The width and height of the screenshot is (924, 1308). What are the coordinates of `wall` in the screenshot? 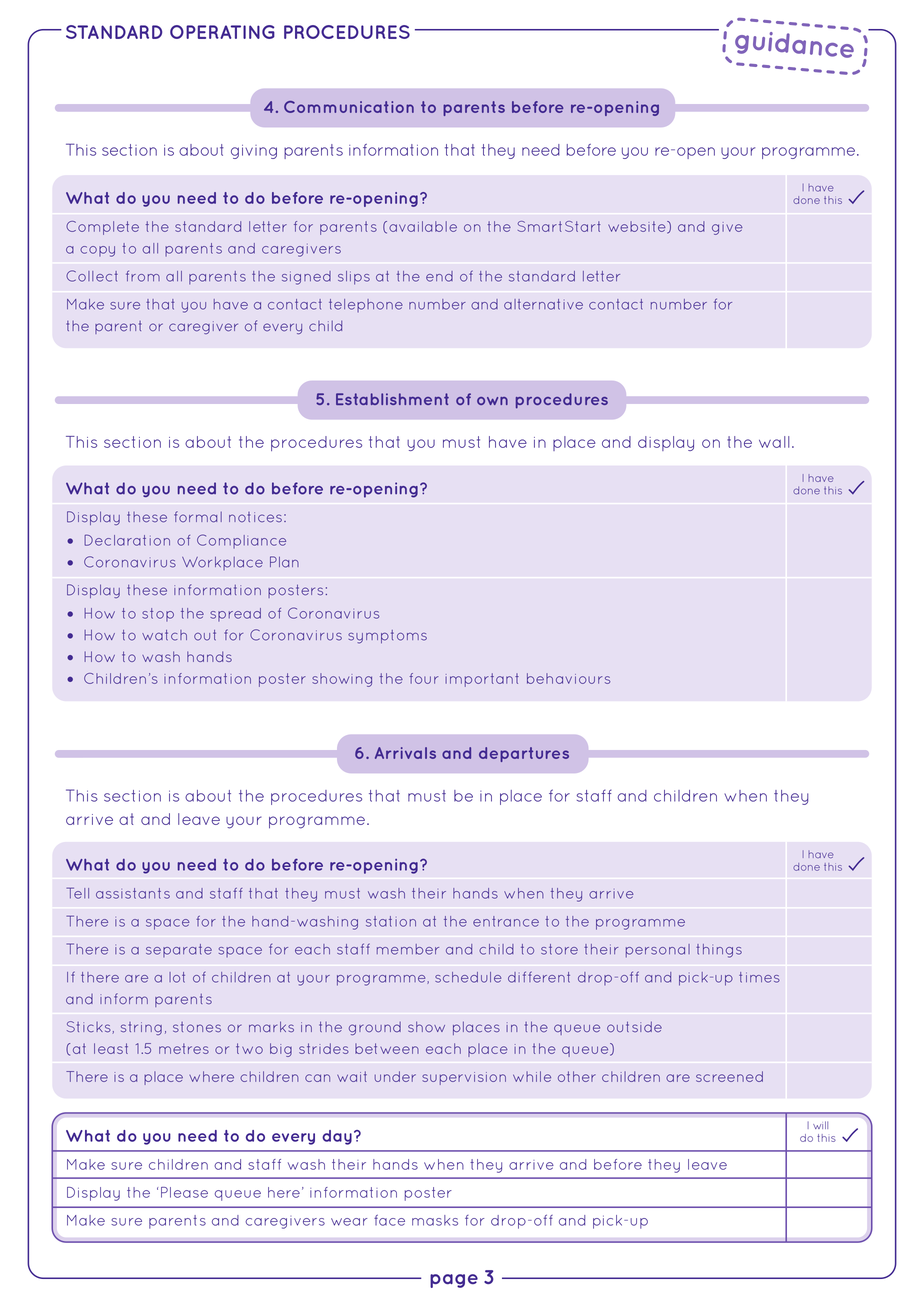 It's located at (774, 442).
